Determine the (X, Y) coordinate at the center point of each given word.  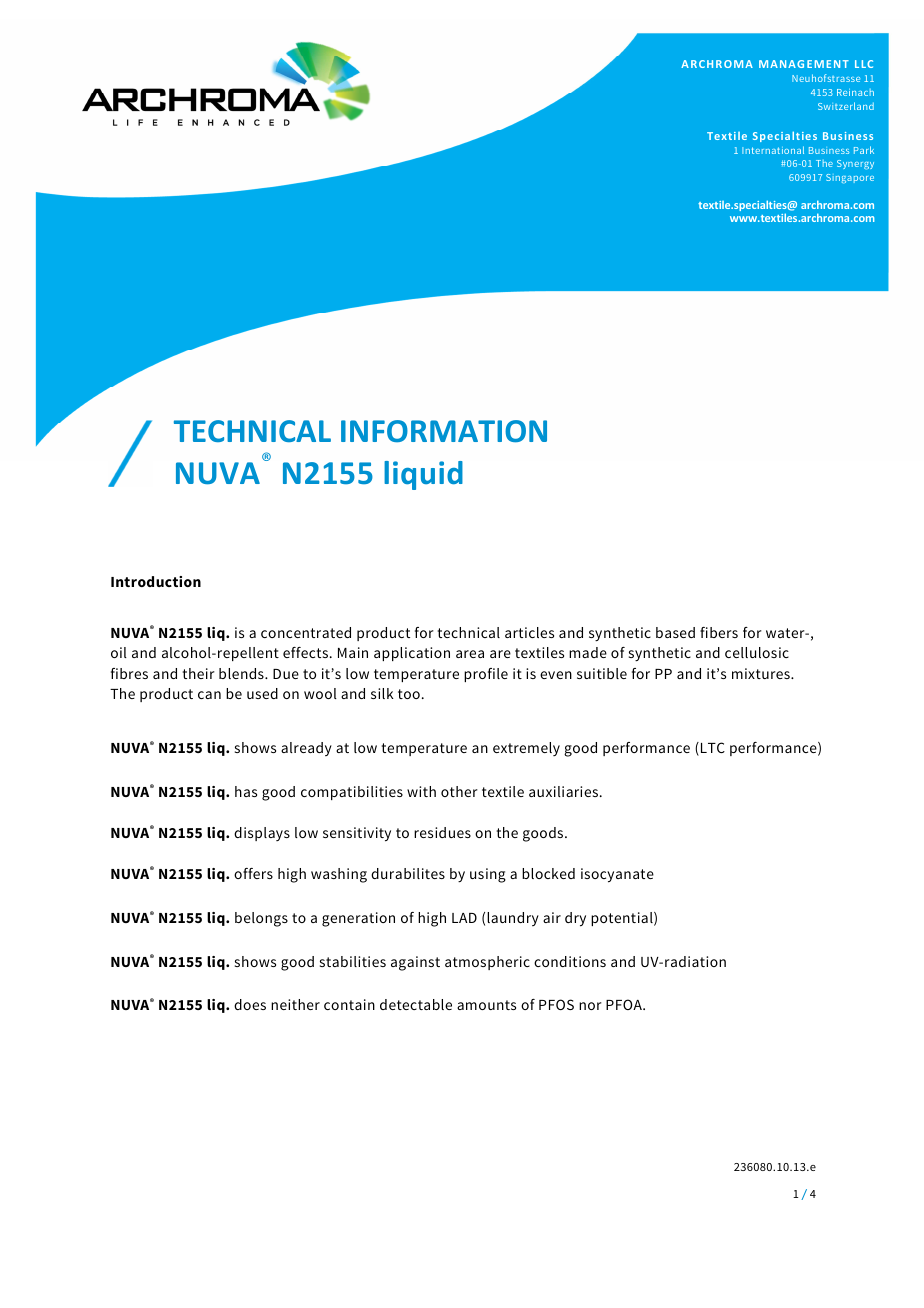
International (773, 150)
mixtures (762, 673)
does (250, 1004)
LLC (864, 64)
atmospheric (487, 963)
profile (486, 675)
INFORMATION (444, 431)
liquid (423, 475)
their (198, 673)
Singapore (850, 178)
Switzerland (846, 106)
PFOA (625, 1004)
